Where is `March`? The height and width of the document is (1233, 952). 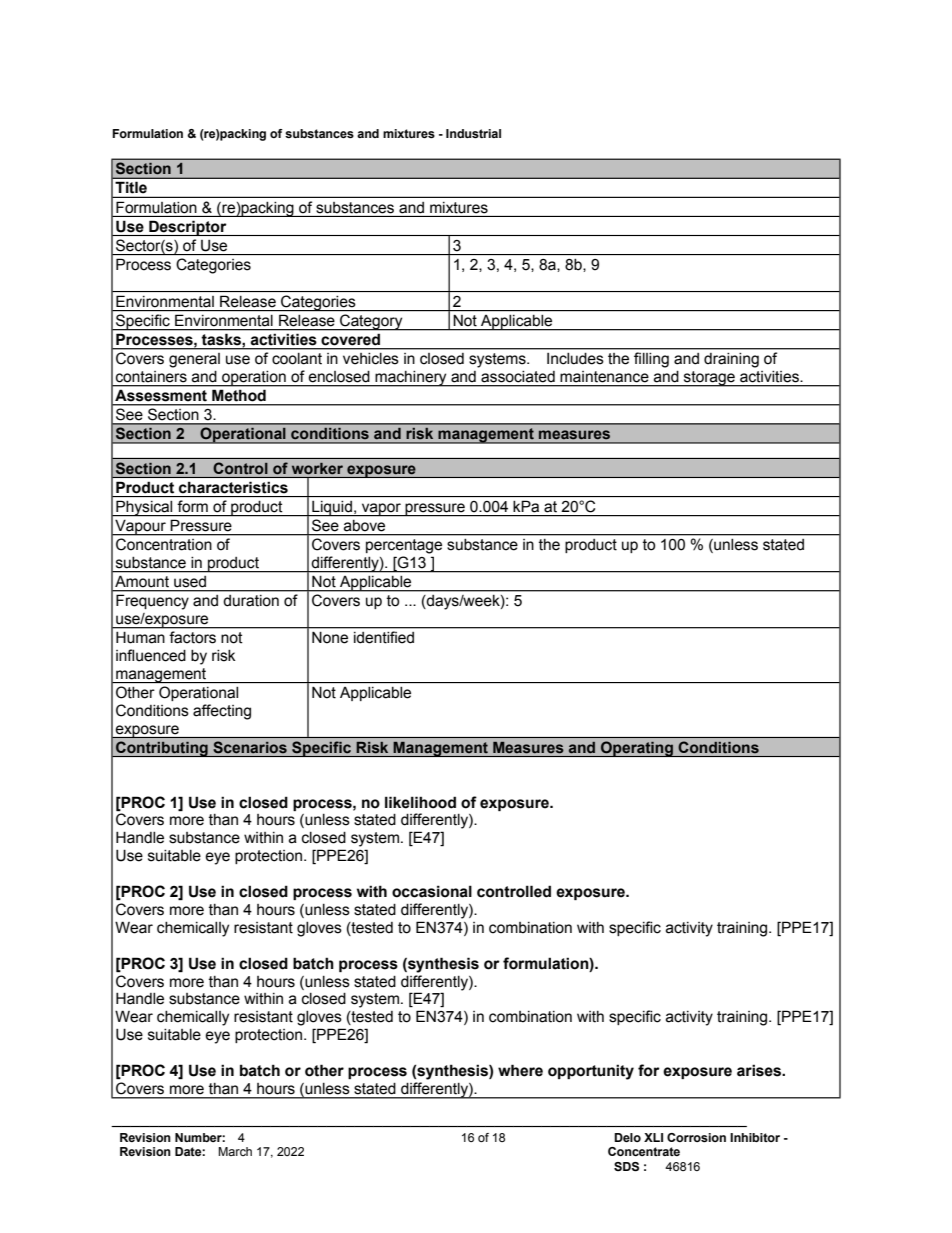
March is located at coordinates (235, 1151).
